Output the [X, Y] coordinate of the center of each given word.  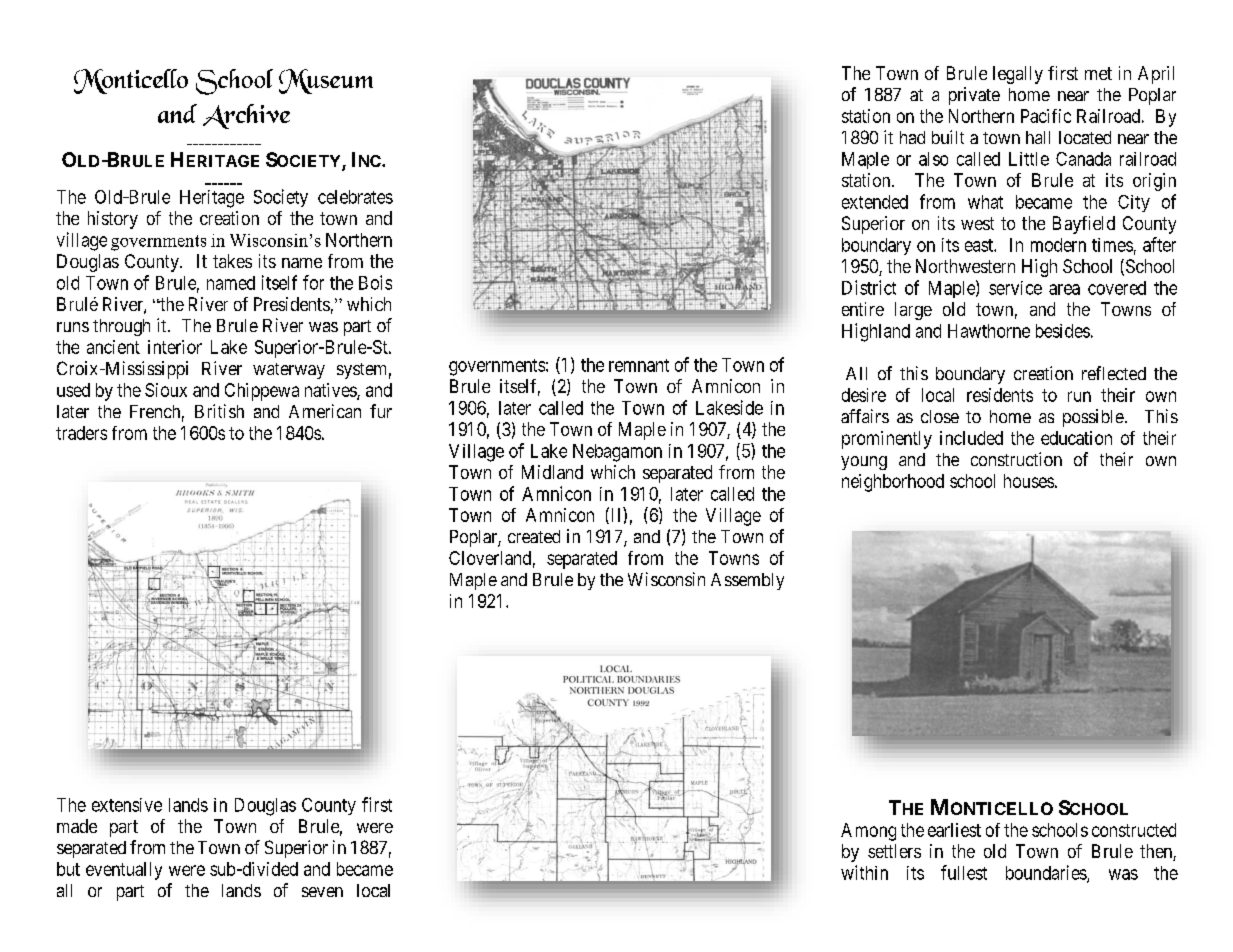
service [1015, 288]
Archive [246, 116]
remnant [639, 365]
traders [81, 433]
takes [232, 261]
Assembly [747, 581]
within [864, 872]
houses [1029, 481]
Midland [552, 472]
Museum [326, 81]
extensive [127, 805]
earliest [954, 830]
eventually [124, 871]
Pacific [1046, 116]
